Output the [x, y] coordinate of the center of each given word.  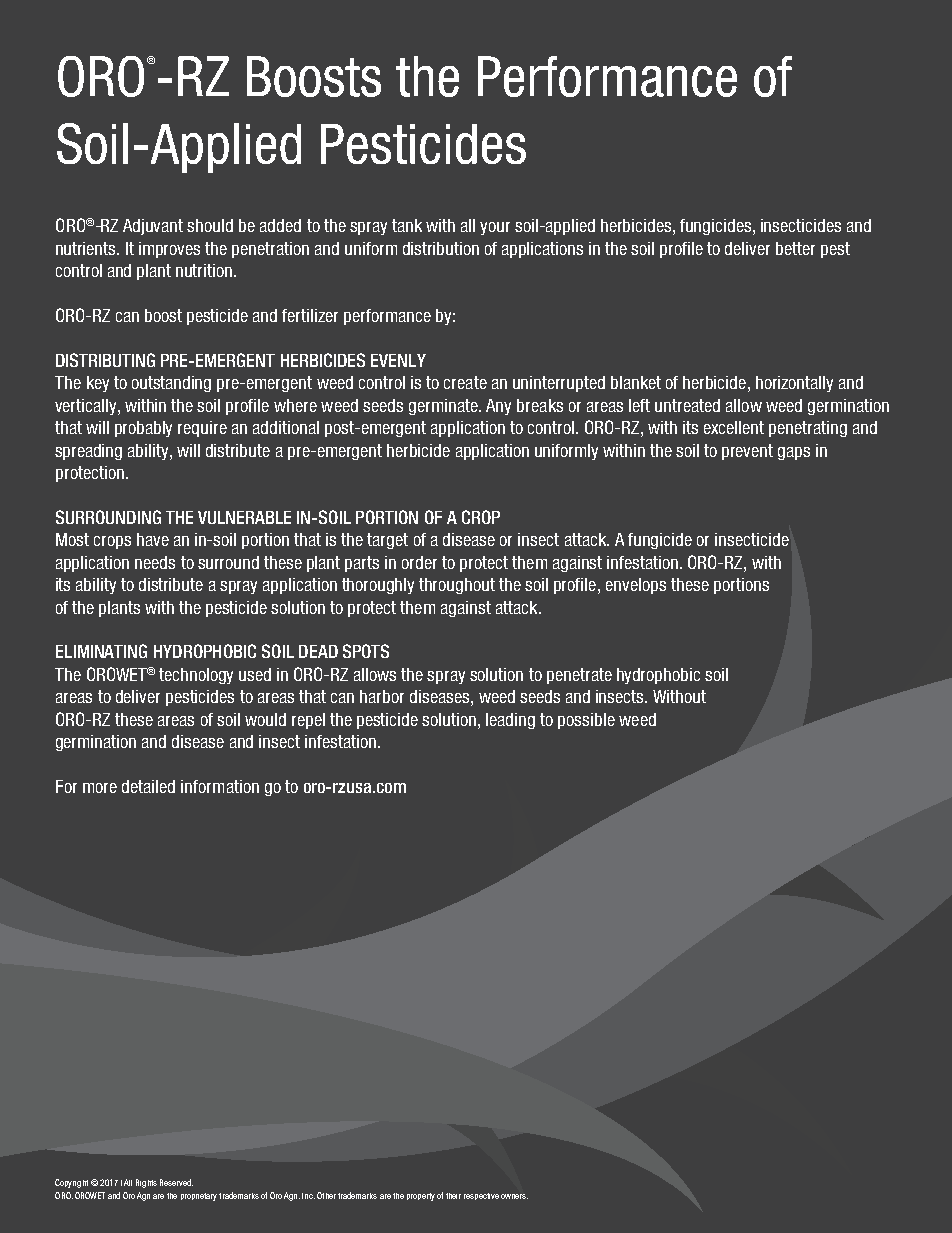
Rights [146, 1183]
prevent [747, 452]
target [387, 541]
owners [514, 1196]
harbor [382, 696]
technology [196, 676]
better [795, 248]
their [453, 1196]
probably [143, 429]
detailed [148, 786]
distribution [441, 248]
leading [510, 721]
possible [586, 721]
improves [169, 250]
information [220, 786]
